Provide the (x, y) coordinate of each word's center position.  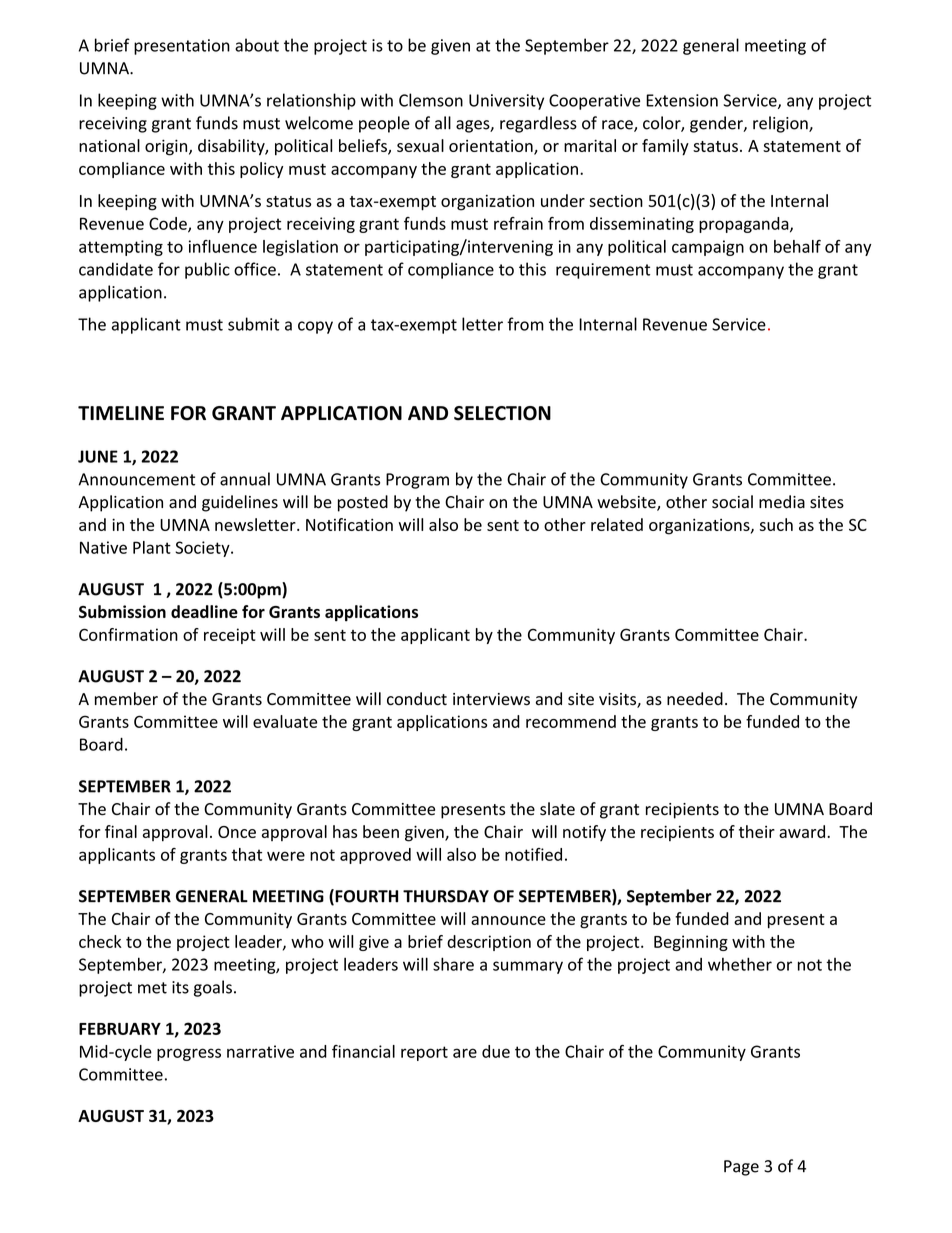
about (257, 45)
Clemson (431, 100)
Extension (682, 100)
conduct (417, 699)
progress (189, 1054)
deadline (204, 611)
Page (741, 1168)
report (424, 1053)
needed (695, 699)
